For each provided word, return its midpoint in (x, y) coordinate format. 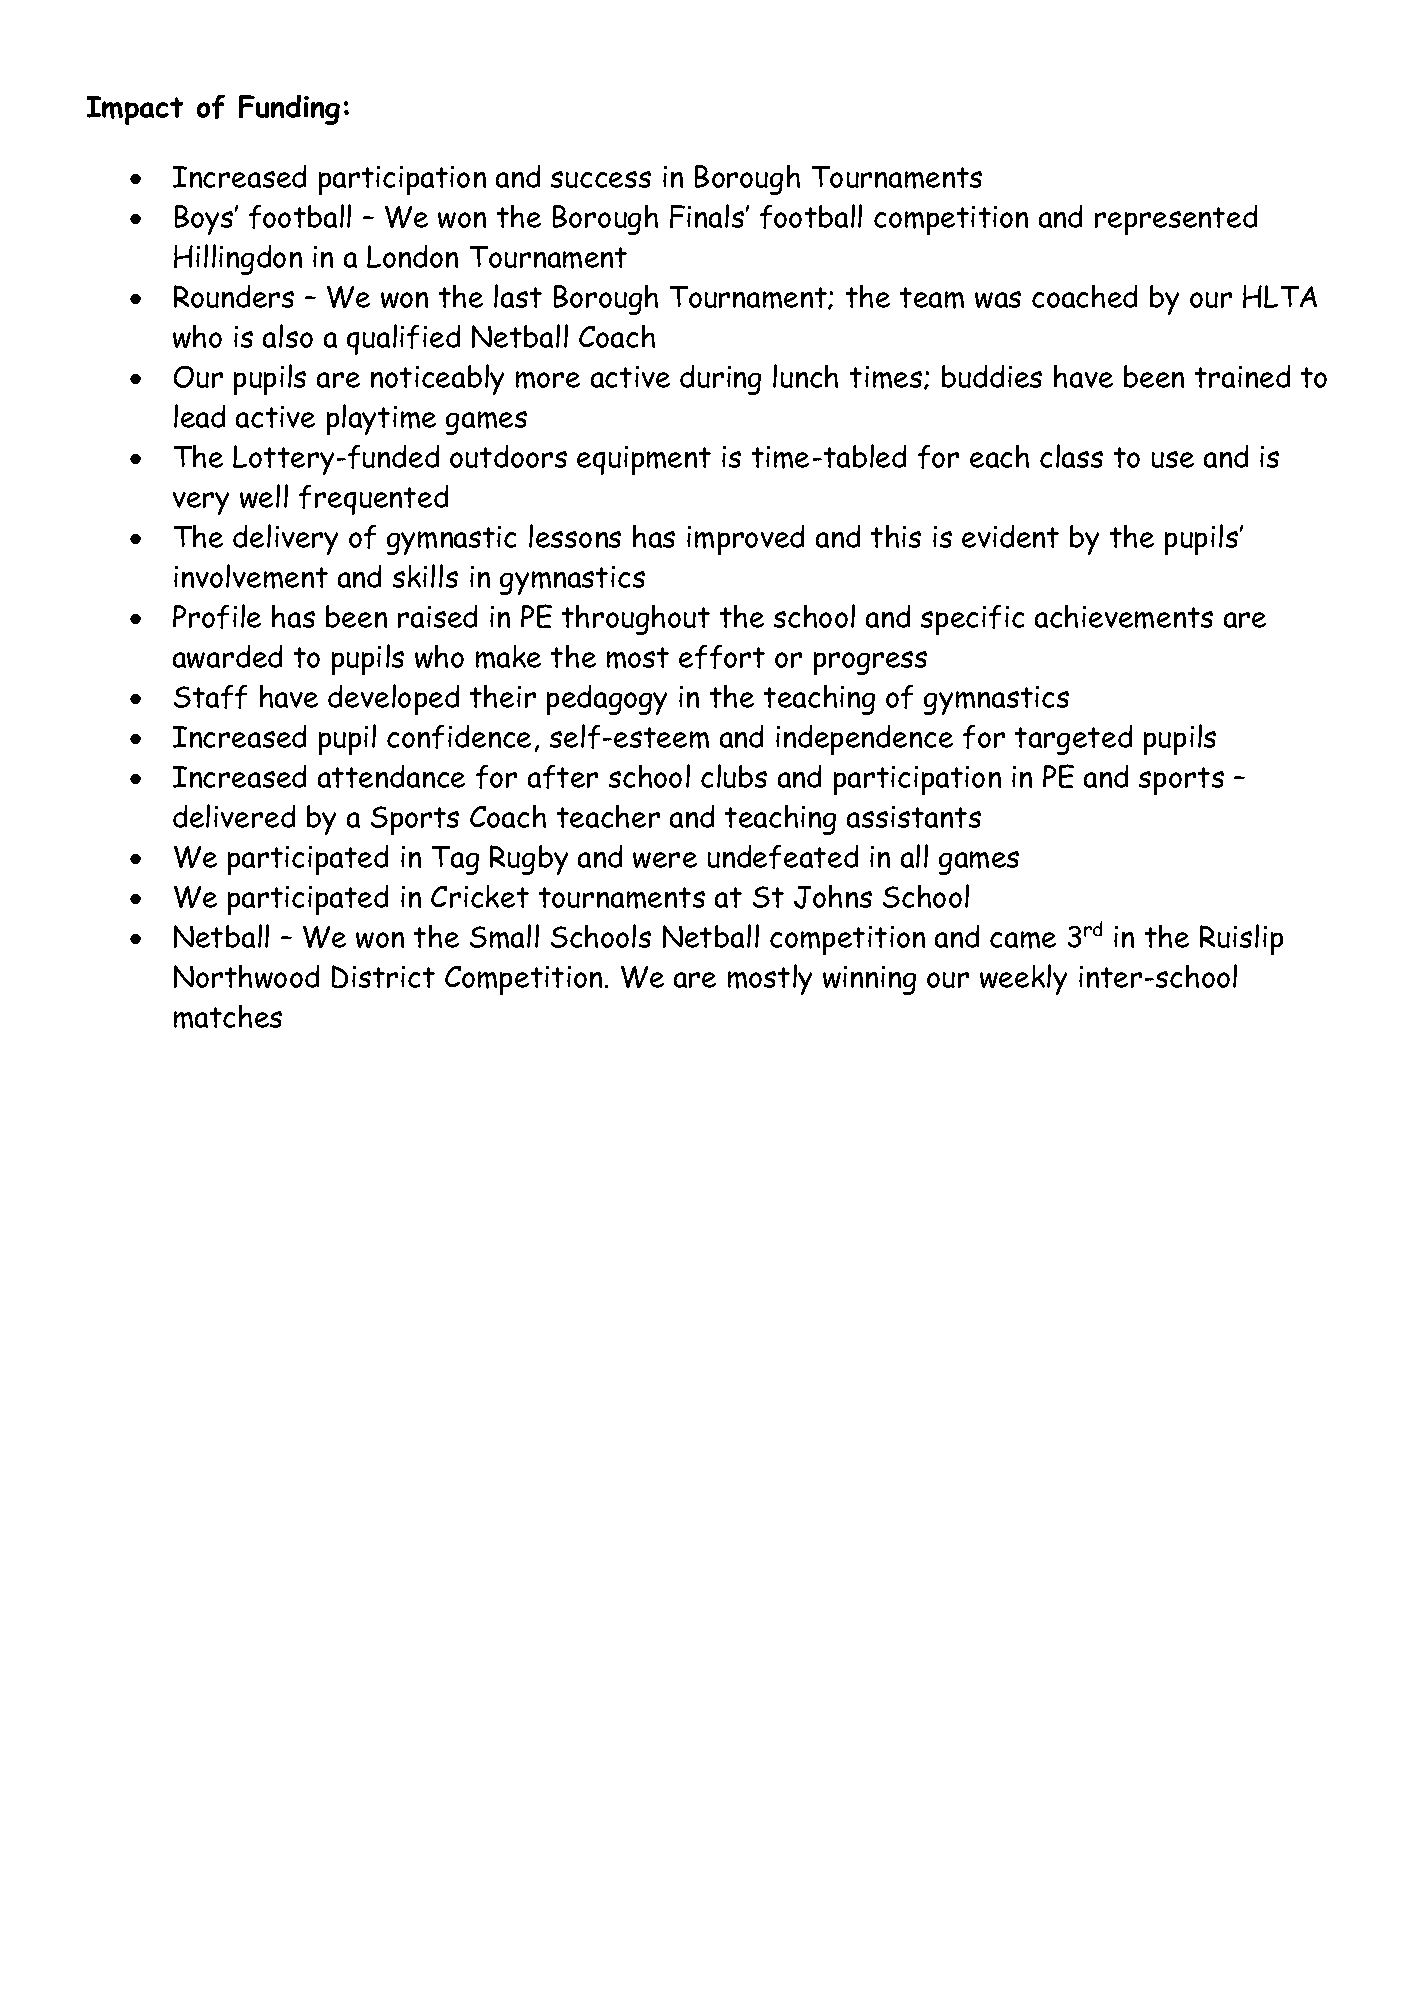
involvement (251, 576)
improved (745, 540)
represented (1176, 220)
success (601, 179)
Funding (289, 110)
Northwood (246, 976)
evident (1010, 536)
